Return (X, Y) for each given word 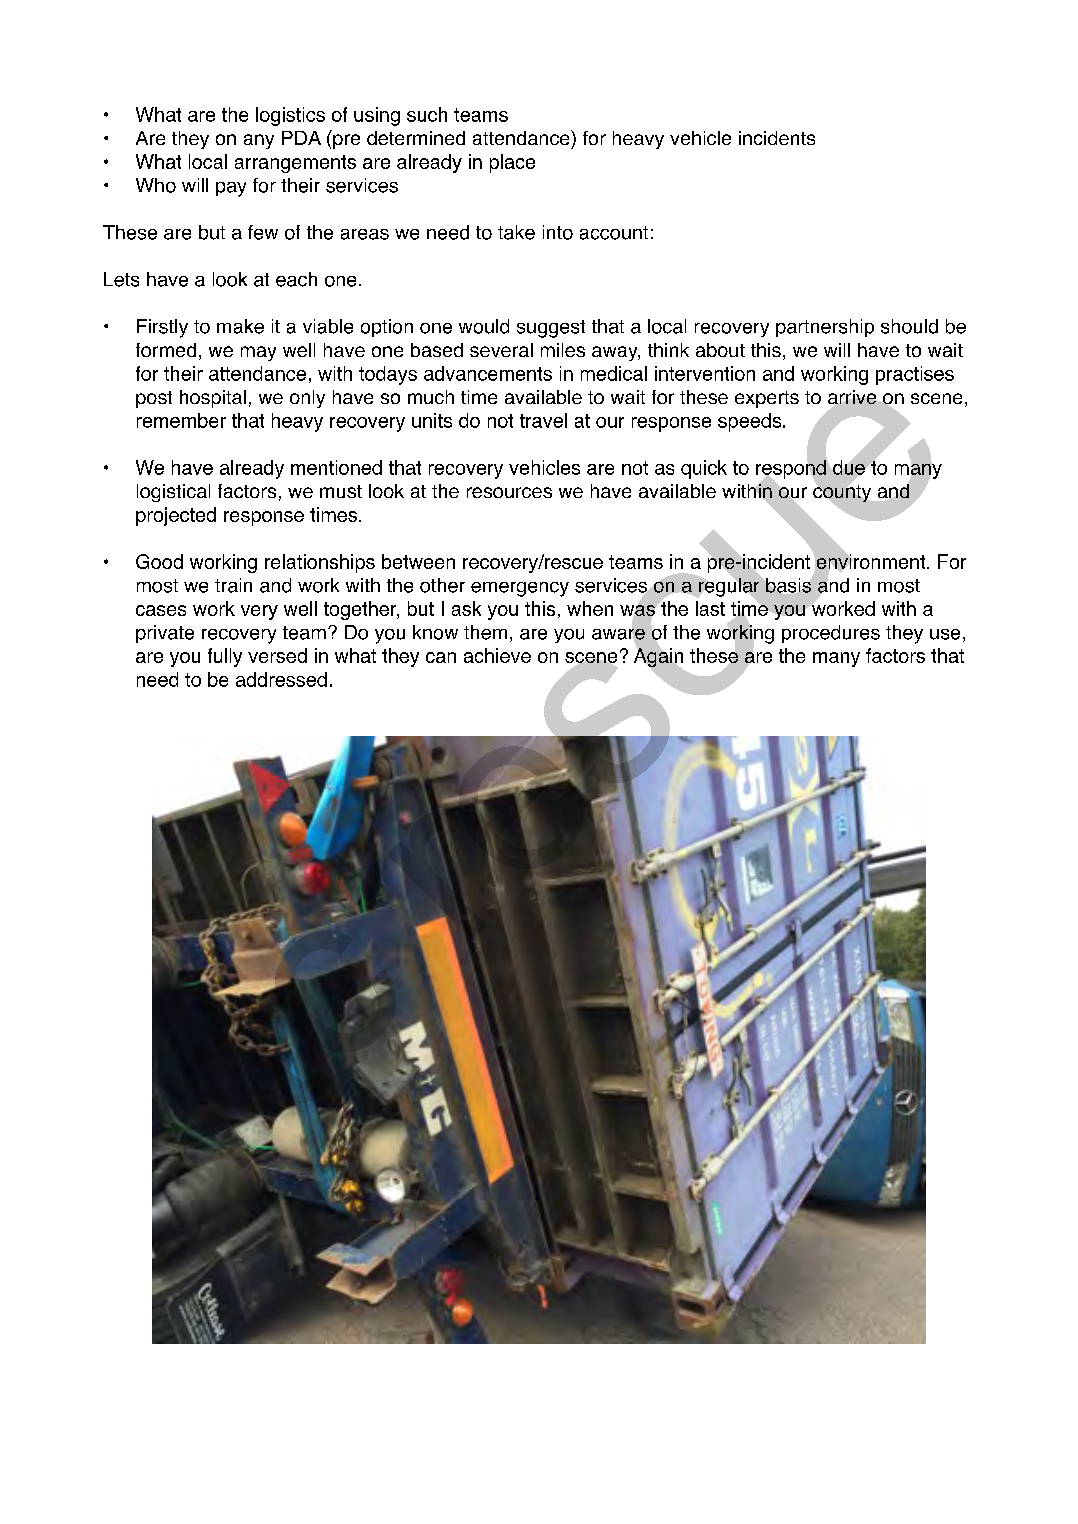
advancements (488, 373)
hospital (213, 399)
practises (915, 375)
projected (176, 516)
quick (704, 469)
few (263, 232)
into (558, 232)
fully (225, 657)
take (516, 232)
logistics (290, 116)
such (427, 114)
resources (509, 492)
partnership (825, 328)
